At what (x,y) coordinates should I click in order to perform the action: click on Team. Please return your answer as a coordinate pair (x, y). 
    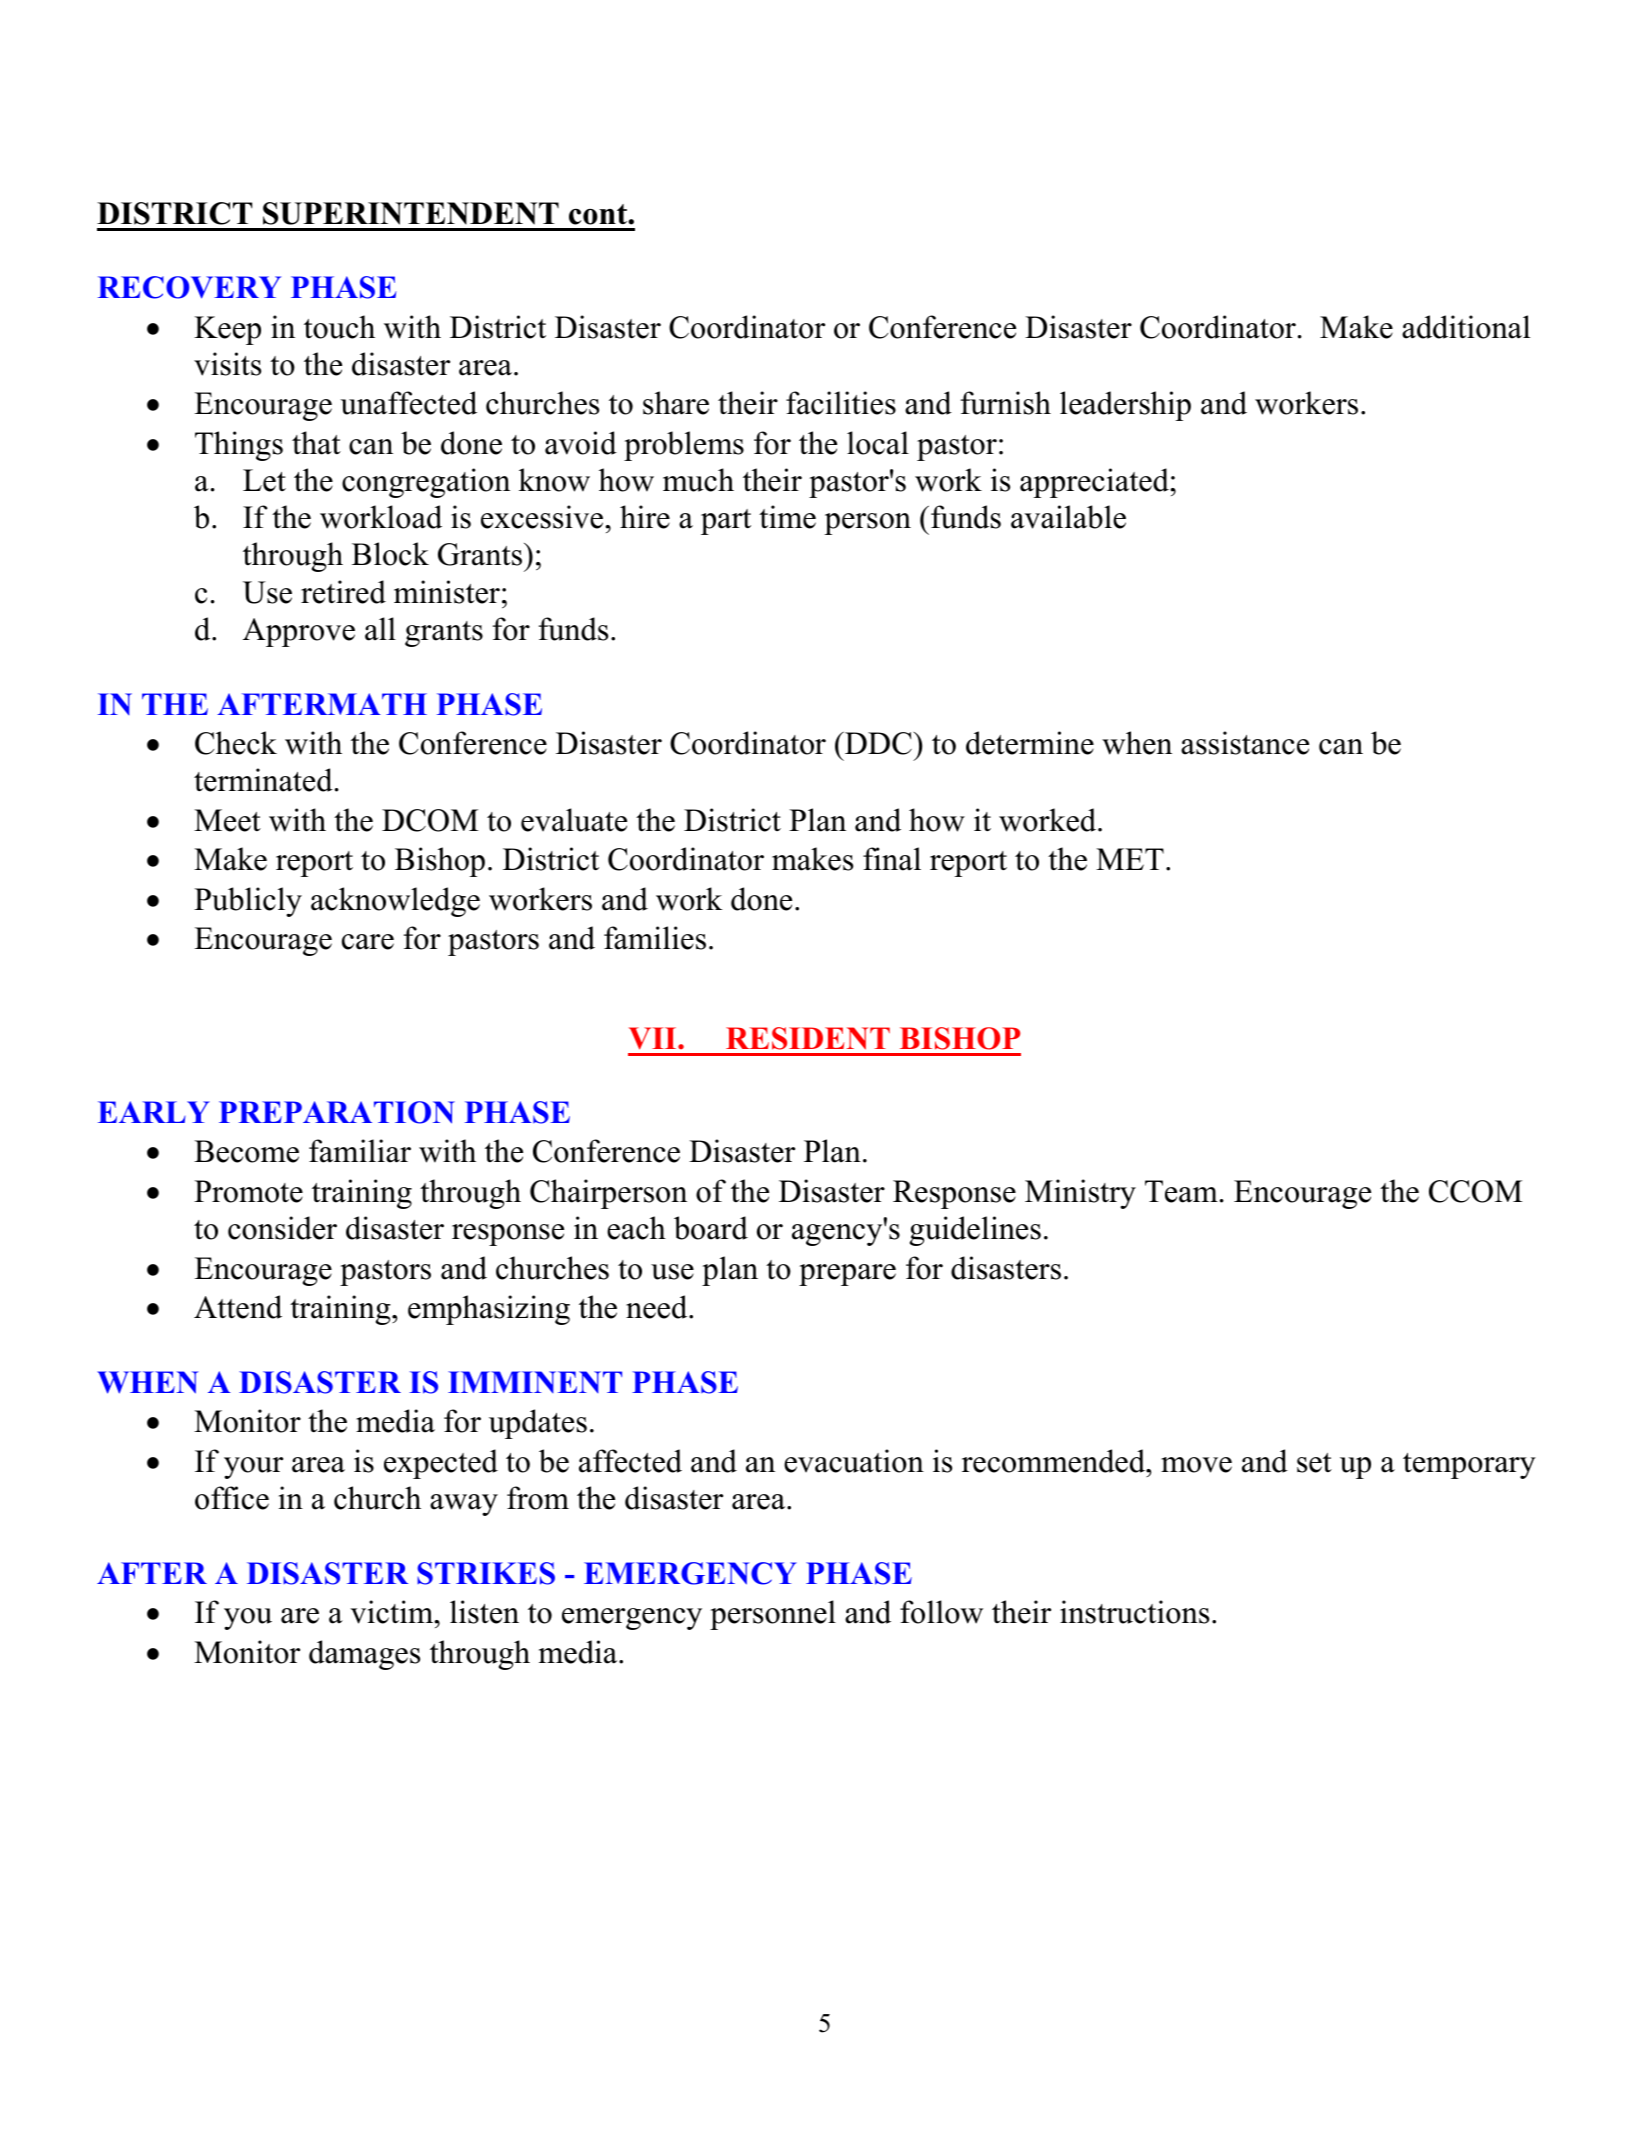
    Looking at the image, I should click on (1181, 1191).
